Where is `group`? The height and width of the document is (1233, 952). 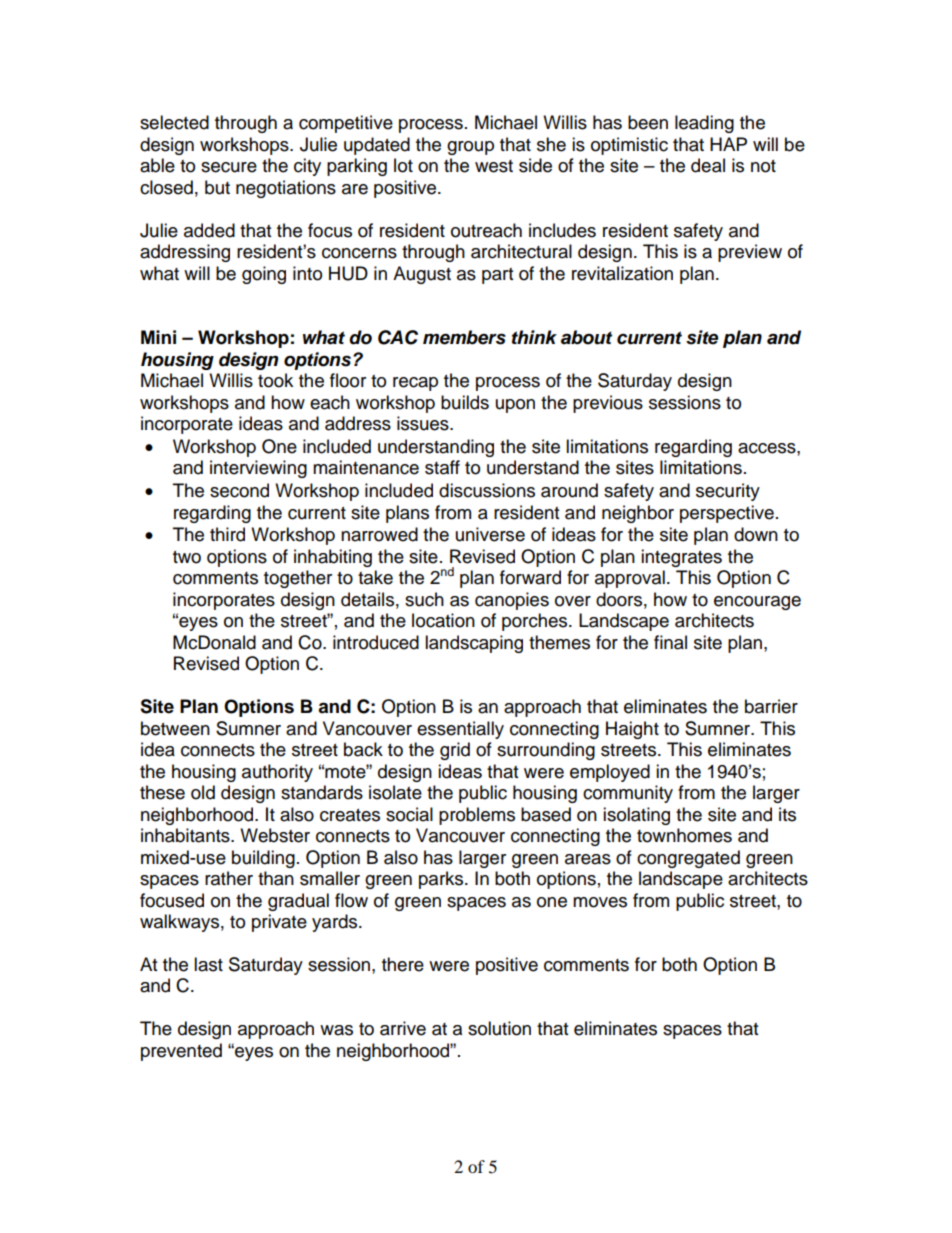 group is located at coordinates (470, 148).
